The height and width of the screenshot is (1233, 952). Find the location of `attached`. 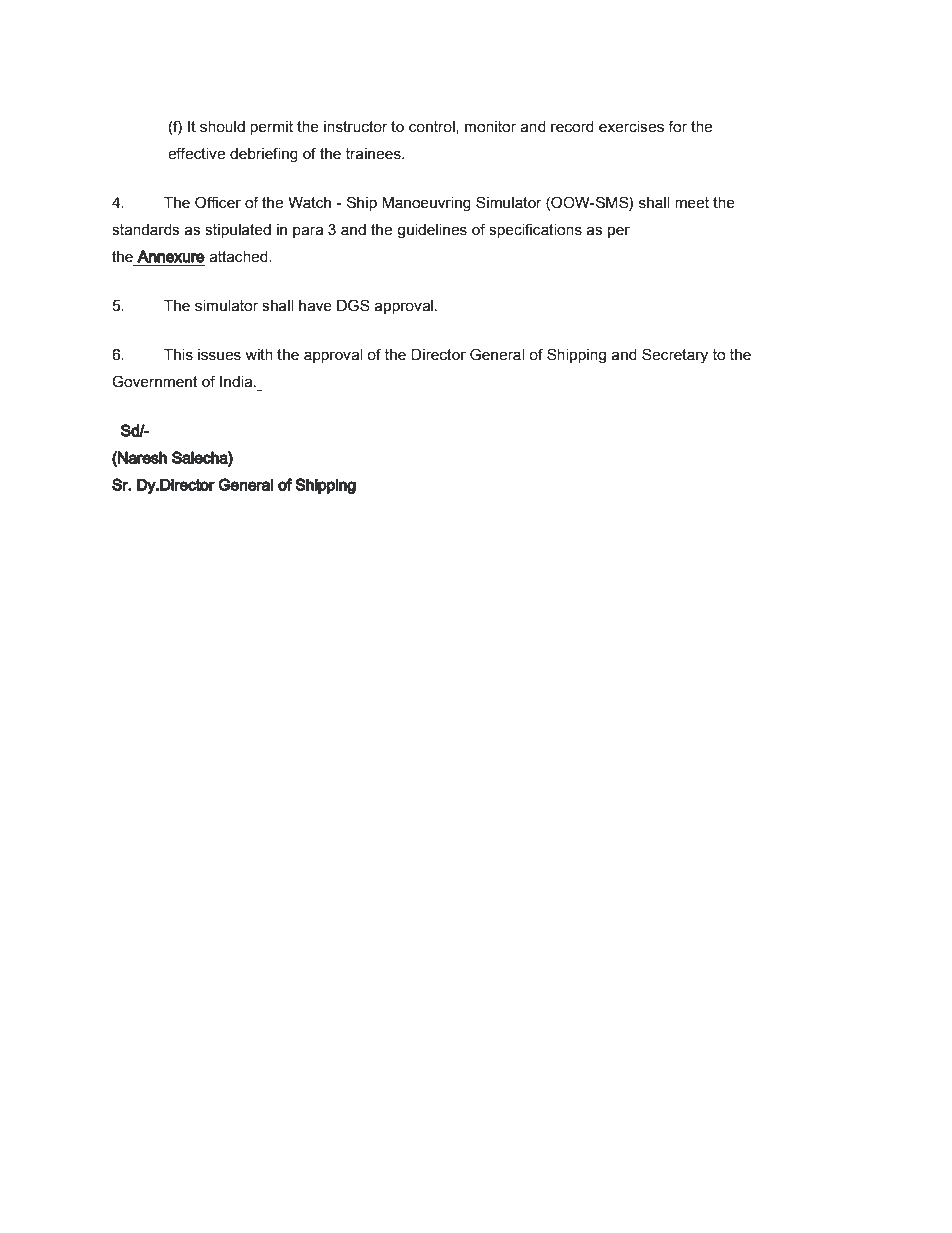

attached is located at coordinates (239, 257).
